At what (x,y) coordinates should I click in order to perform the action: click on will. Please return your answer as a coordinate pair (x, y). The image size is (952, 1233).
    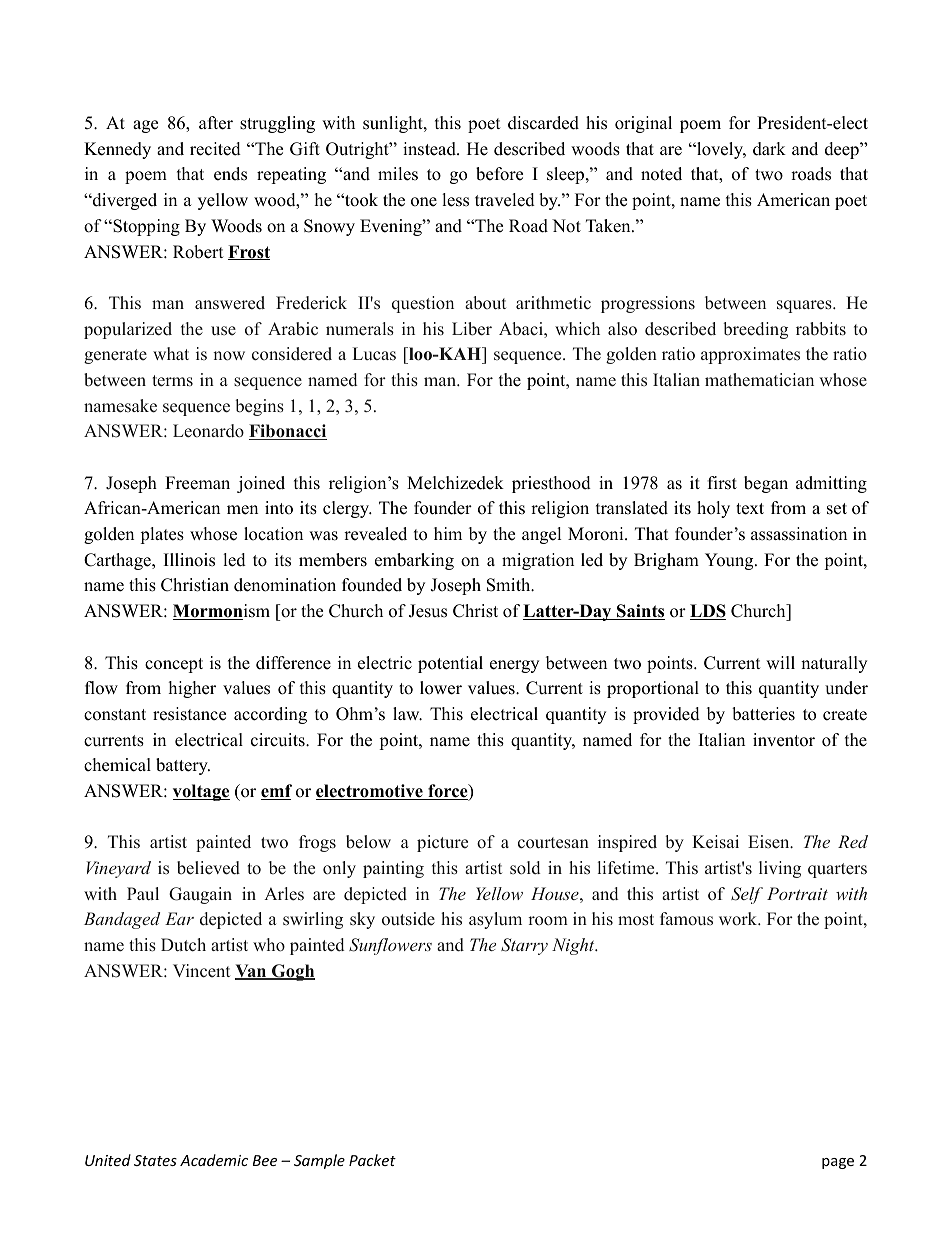
    Looking at the image, I should click on (780, 662).
